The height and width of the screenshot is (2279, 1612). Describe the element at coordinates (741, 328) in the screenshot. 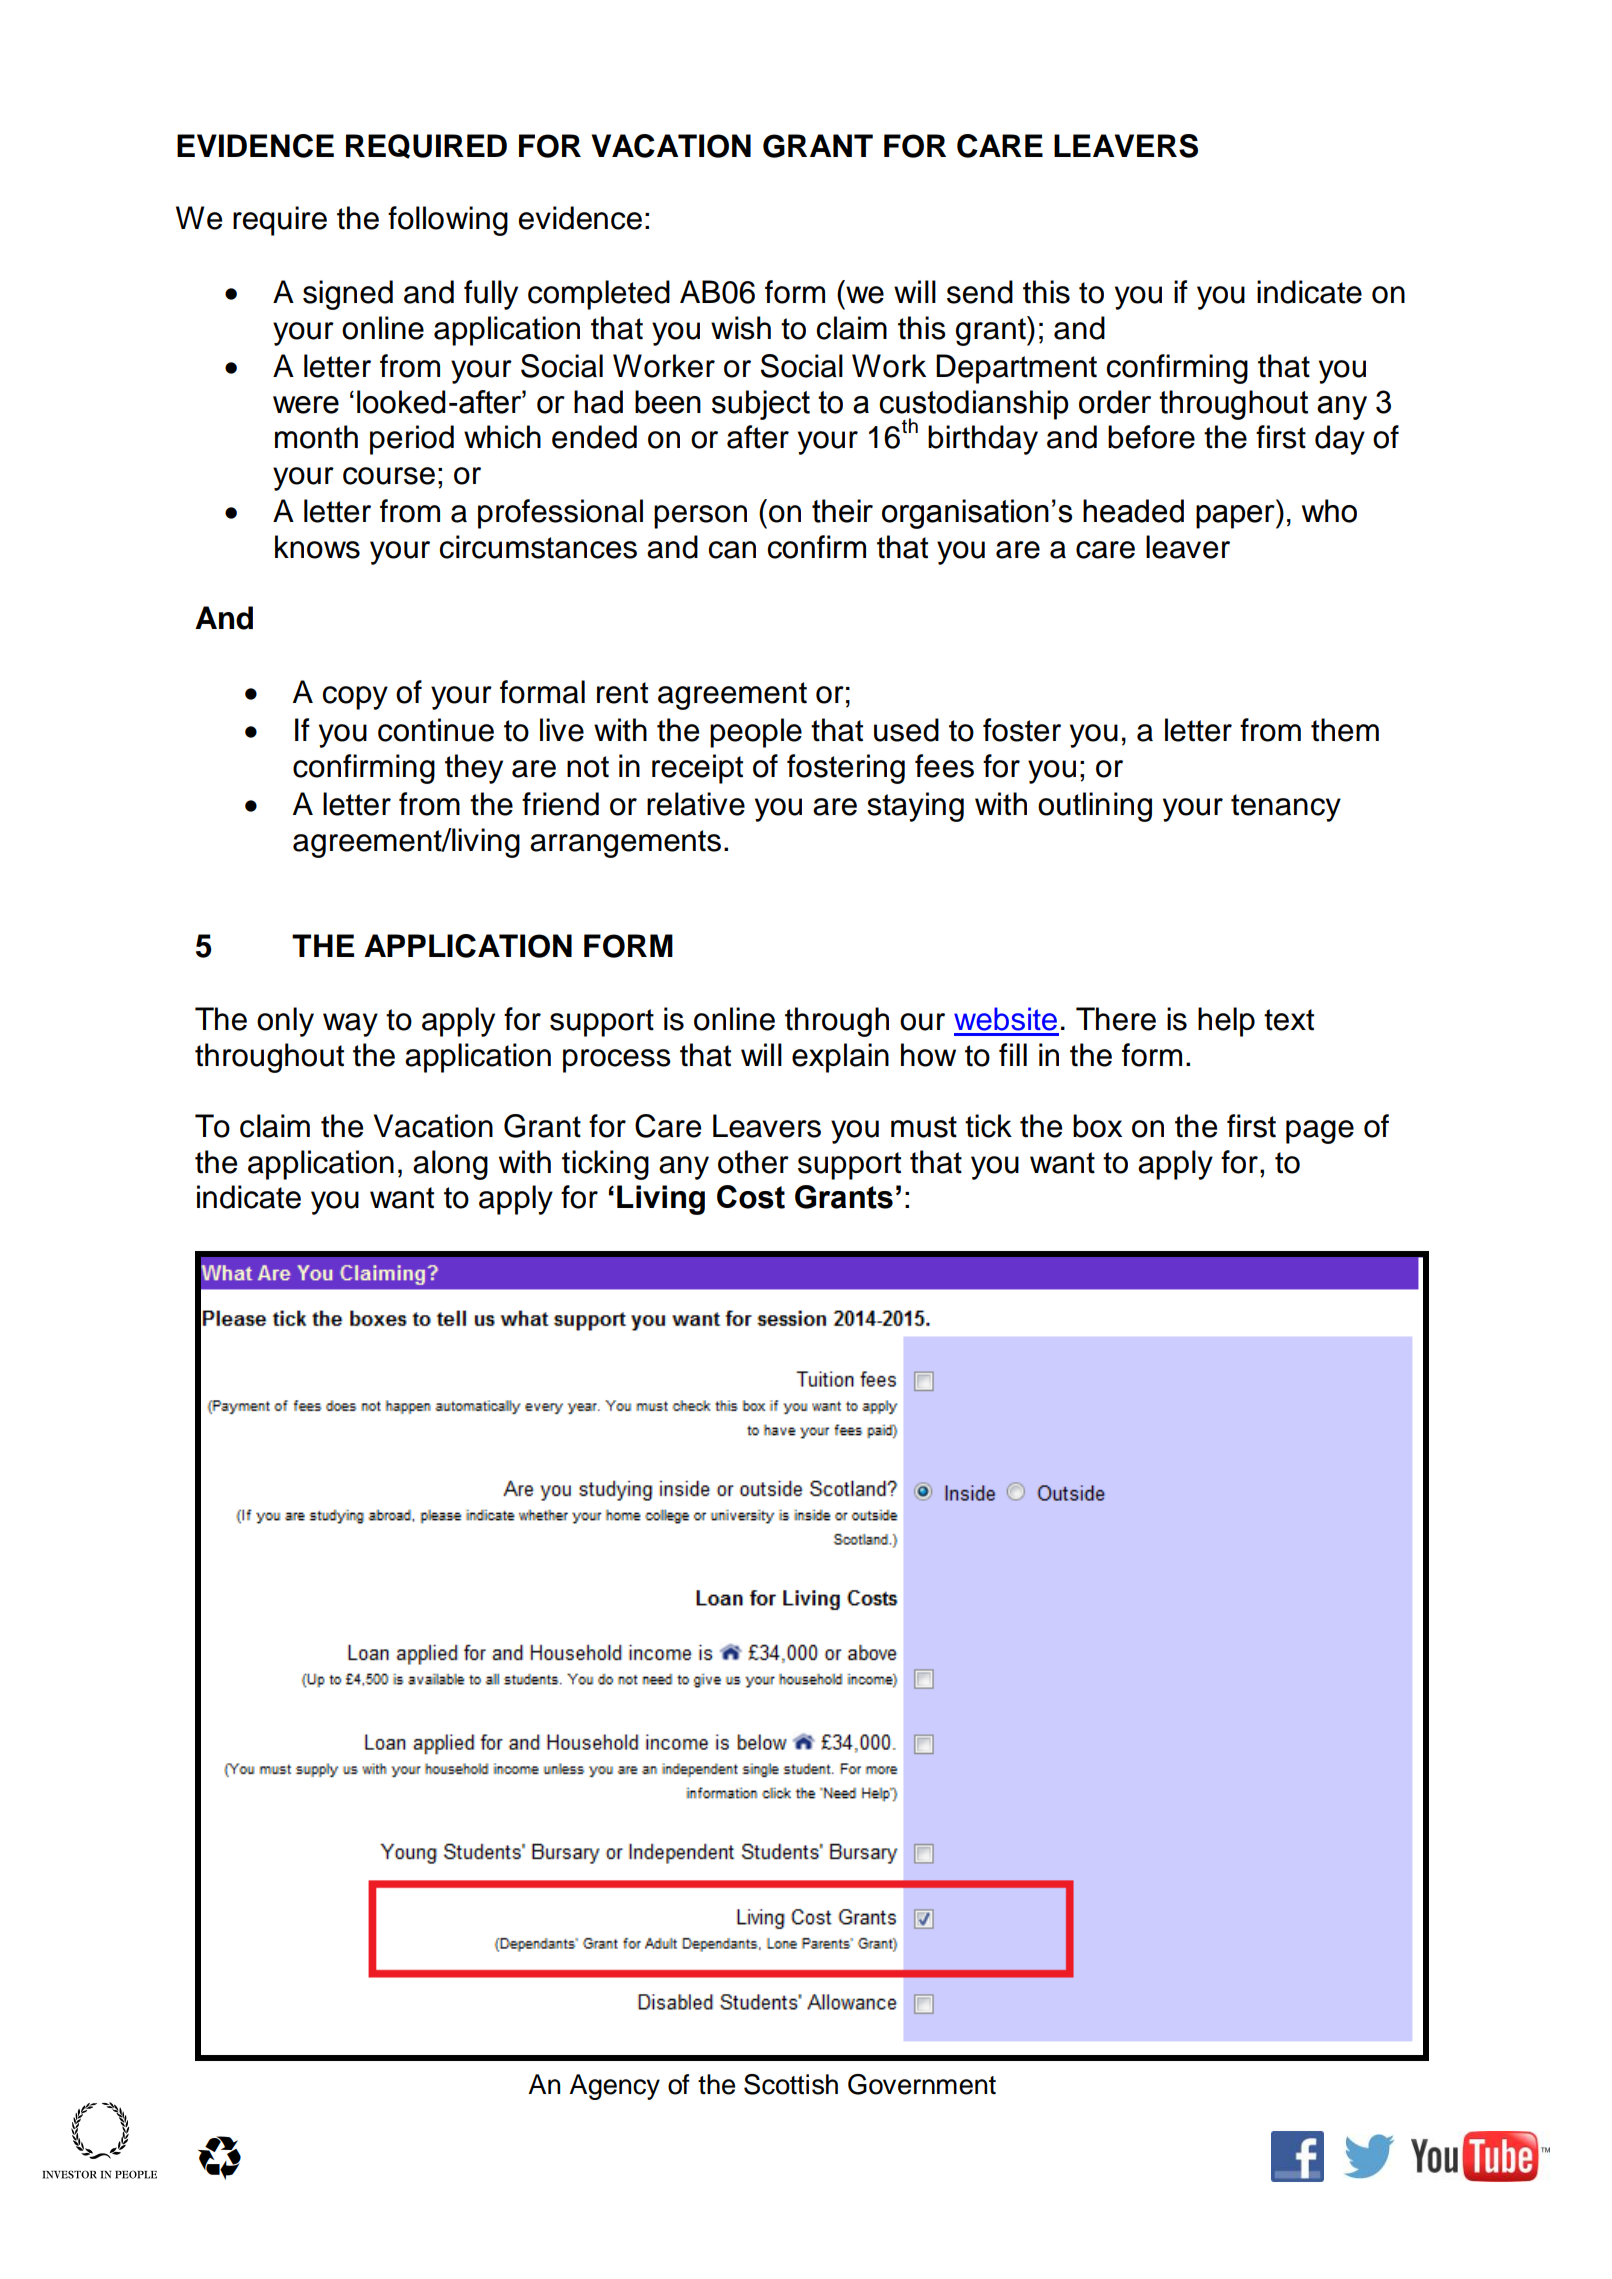

I see `wish` at that location.
